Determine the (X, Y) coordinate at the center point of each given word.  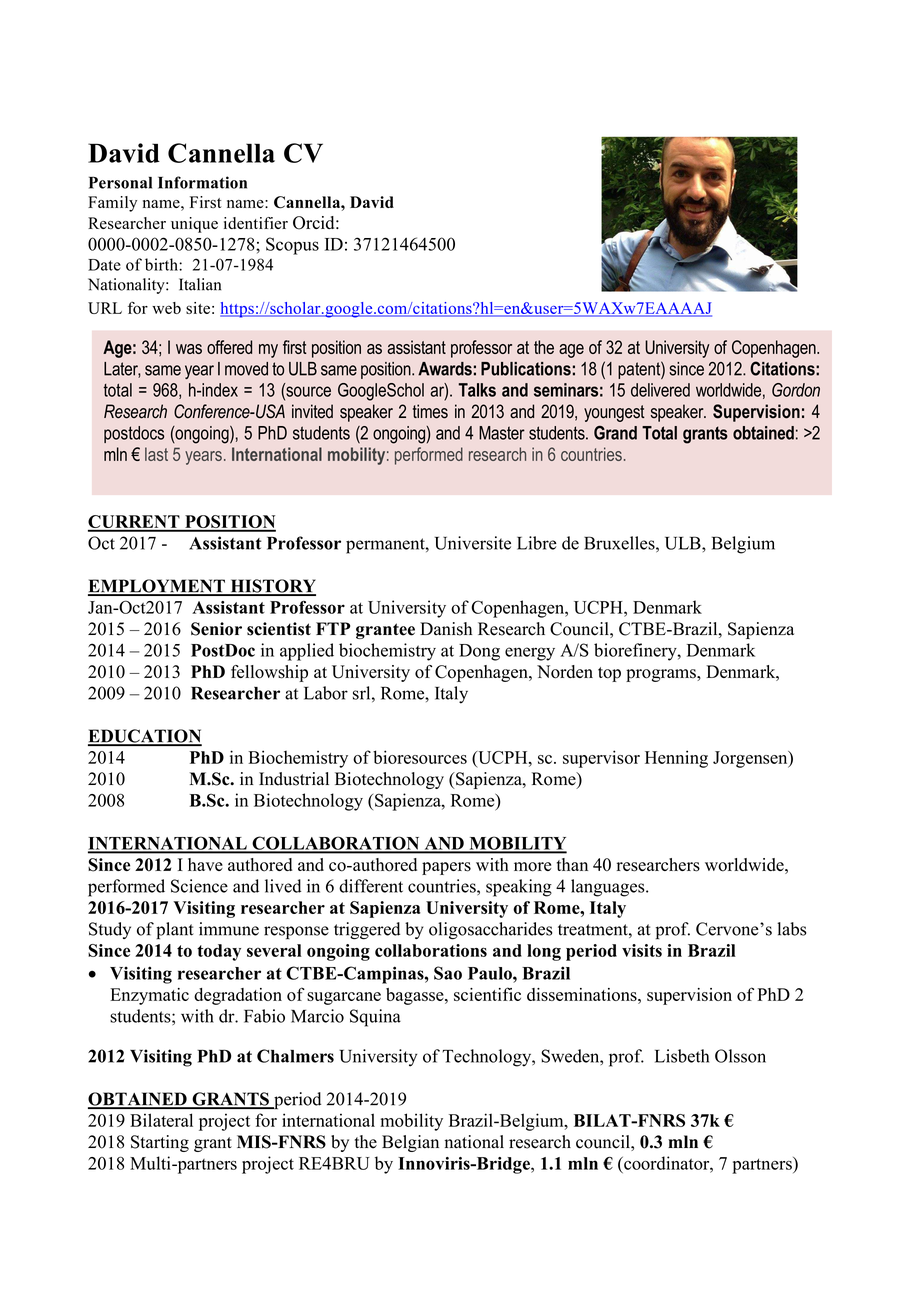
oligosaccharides (490, 931)
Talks (477, 390)
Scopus (292, 246)
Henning (676, 759)
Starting (160, 1143)
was (189, 349)
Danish (446, 629)
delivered (660, 390)
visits (642, 950)
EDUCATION (145, 737)
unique (194, 225)
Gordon (796, 390)
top (609, 674)
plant (175, 931)
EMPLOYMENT (157, 587)
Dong (479, 652)
